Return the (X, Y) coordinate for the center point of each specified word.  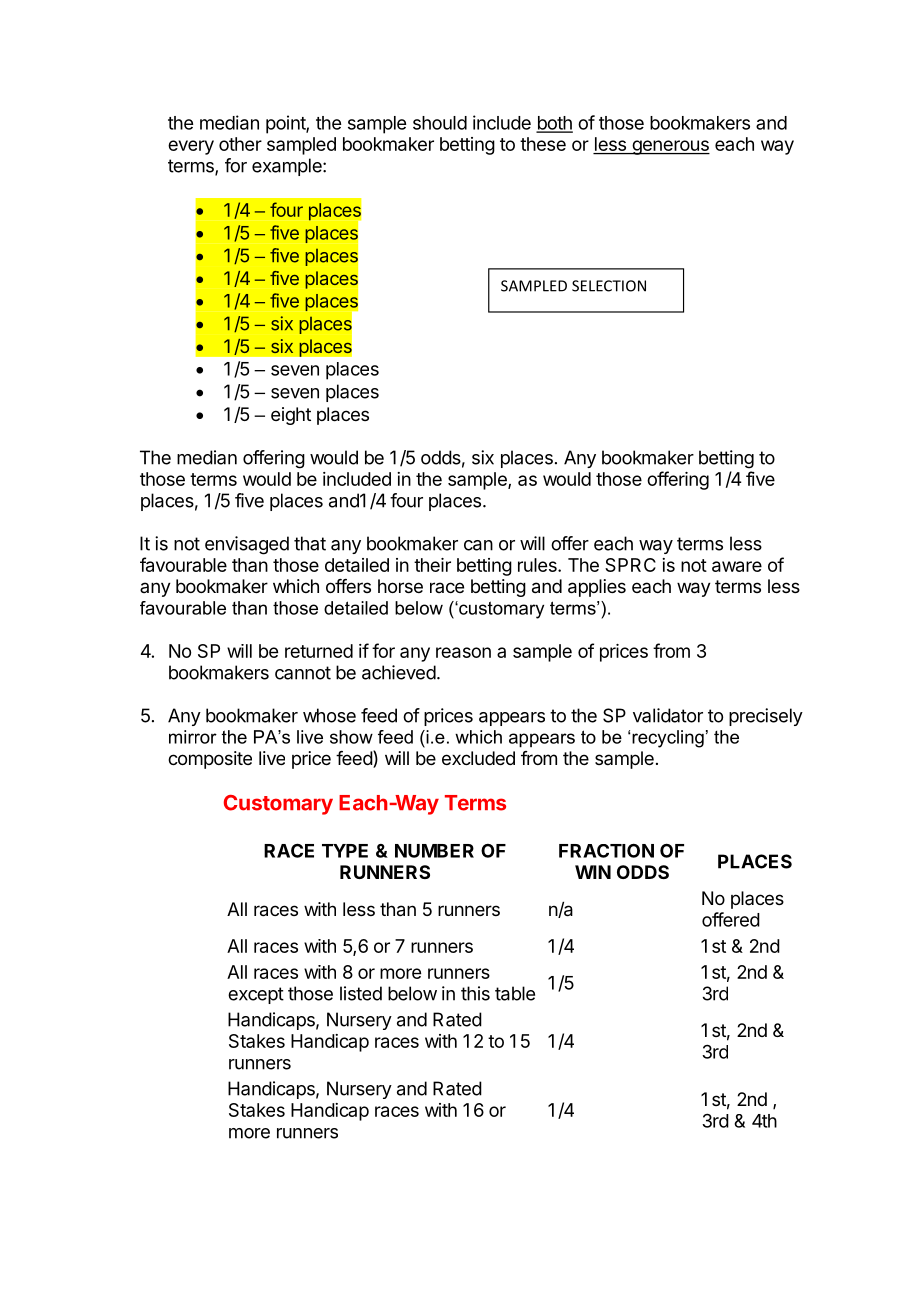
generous (670, 147)
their (432, 565)
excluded (478, 758)
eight (291, 416)
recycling (668, 739)
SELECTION (609, 286)
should (440, 123)
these (543, 144)
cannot (303, 673)
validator (668, 715)
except (256, 995)
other (240, 144)
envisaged (247, 545)
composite (210, 760)
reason (463, 652)
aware (737, 566)
